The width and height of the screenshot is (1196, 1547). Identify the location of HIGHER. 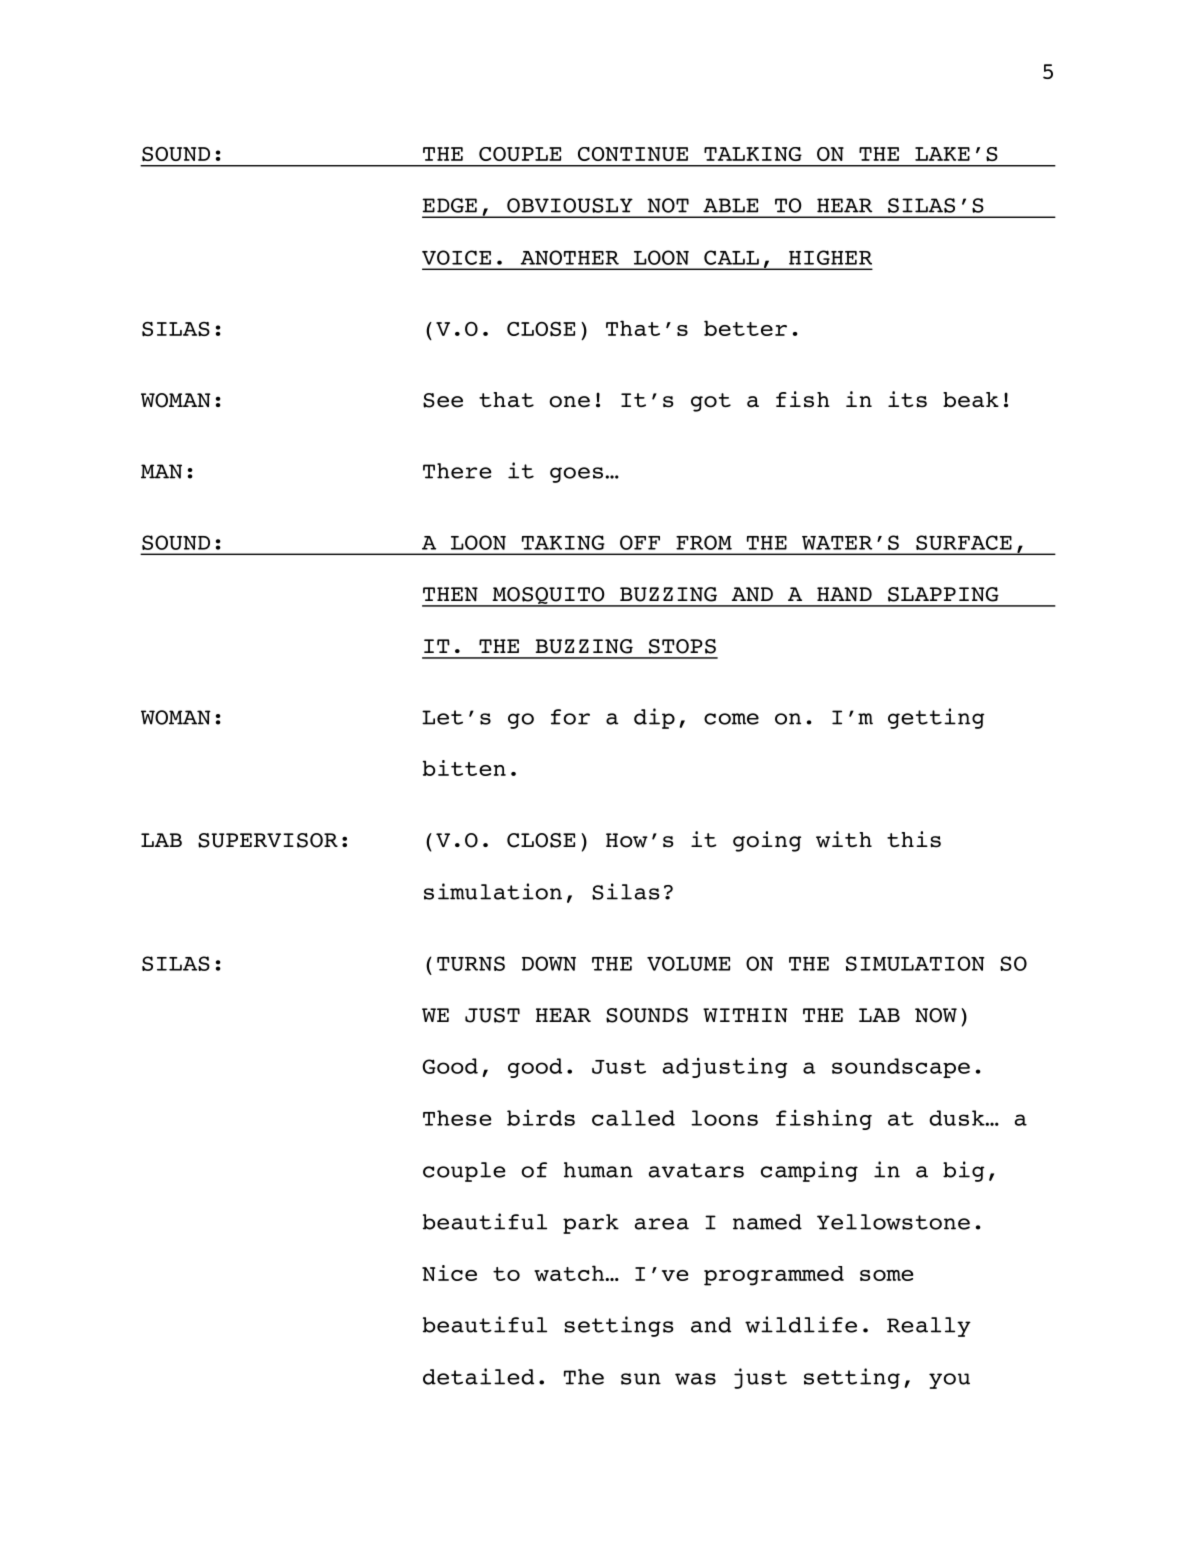
(830, 257).
